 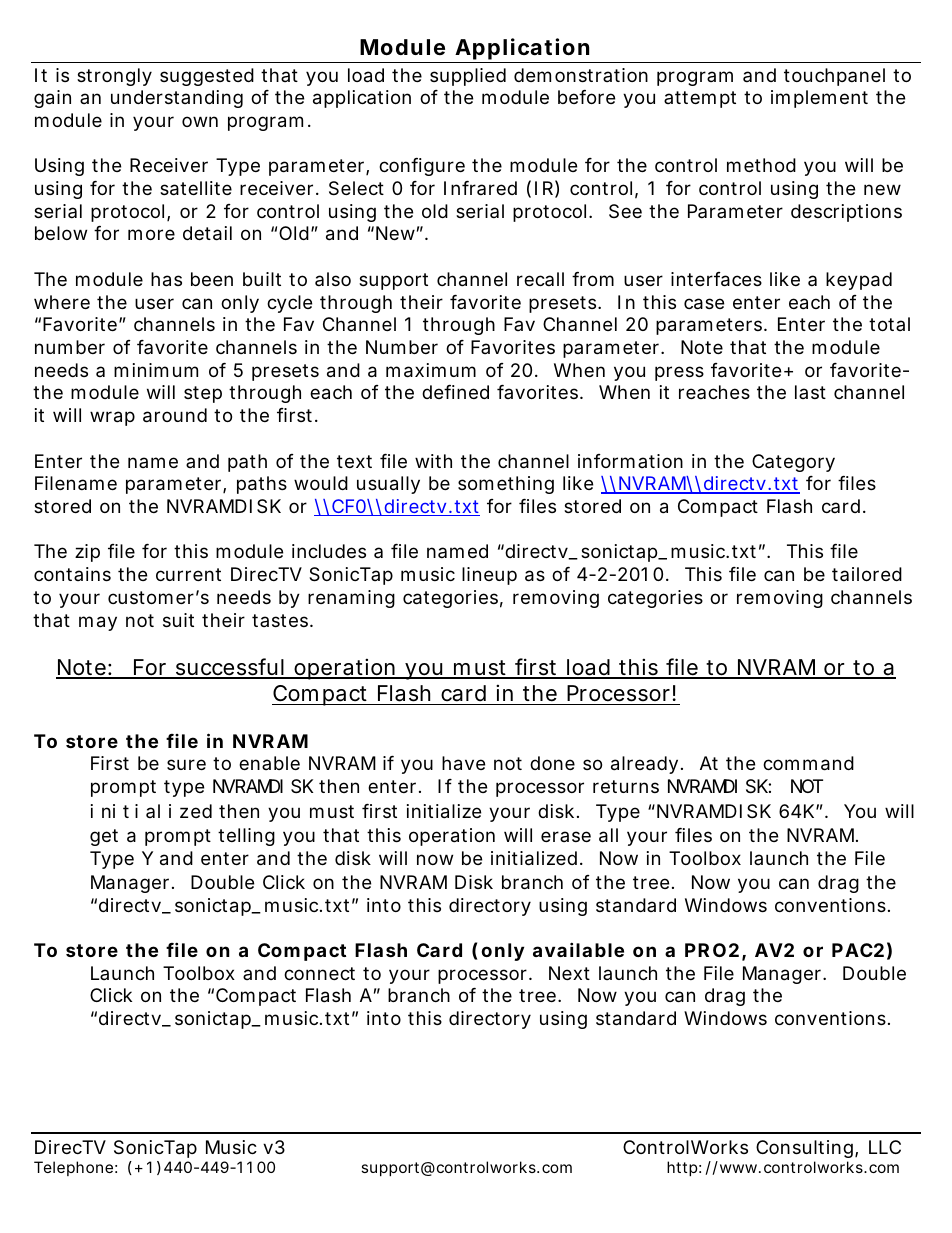 What do you see at coordinates (867, 574) in the screenshot?
I see `tailored` at bounding box center [867, 574].
